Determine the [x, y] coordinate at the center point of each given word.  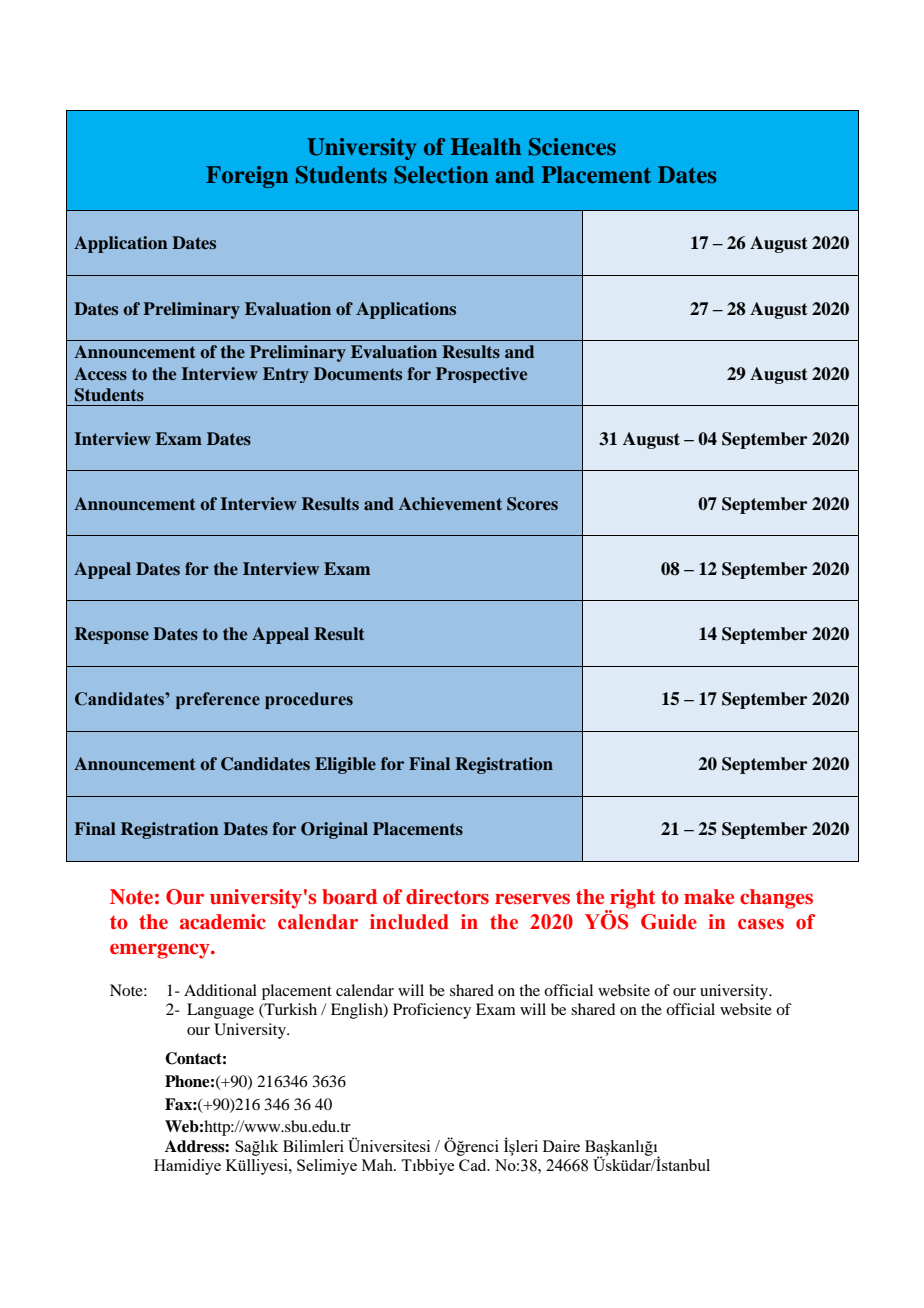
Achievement [450, 504]
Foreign [247, 177]
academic [223, 922]
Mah [378, 1165]
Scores [532, 504]
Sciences [572, 147]
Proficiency [432, 1011]
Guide [669, 922]
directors [447, 897]
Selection [441, 175]
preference [218, 700]
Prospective [481, 375]
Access [100, 374]
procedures [309, 700]
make [709, 897]
